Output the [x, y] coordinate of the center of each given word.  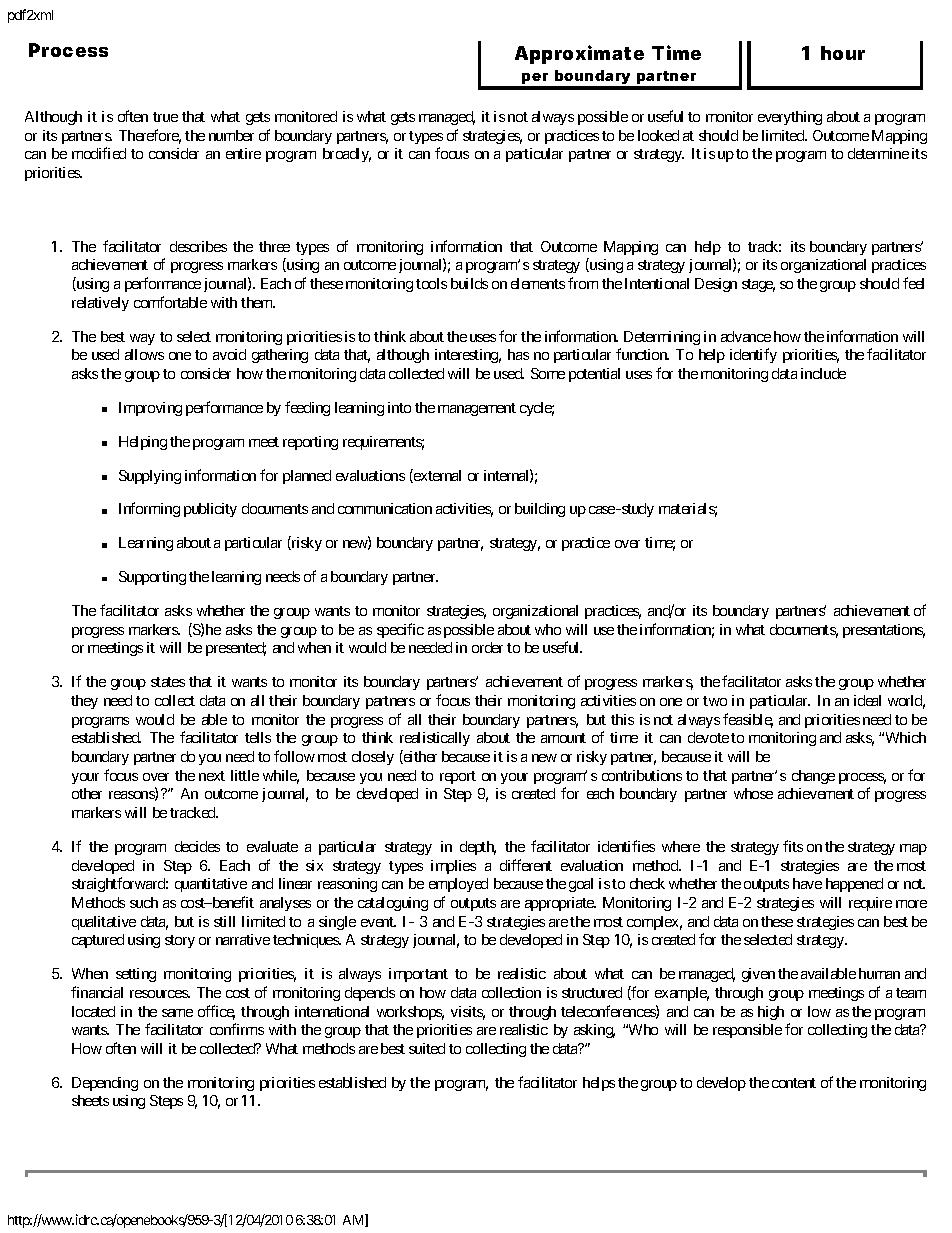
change [813, 777]
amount [563, 738]
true [165, 117]
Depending [105, 1084]
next [212, 776]
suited [427, 1048]
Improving [150, 409]
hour [843, 53]
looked [658, 135]
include [823, 373]
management [477, 409]
